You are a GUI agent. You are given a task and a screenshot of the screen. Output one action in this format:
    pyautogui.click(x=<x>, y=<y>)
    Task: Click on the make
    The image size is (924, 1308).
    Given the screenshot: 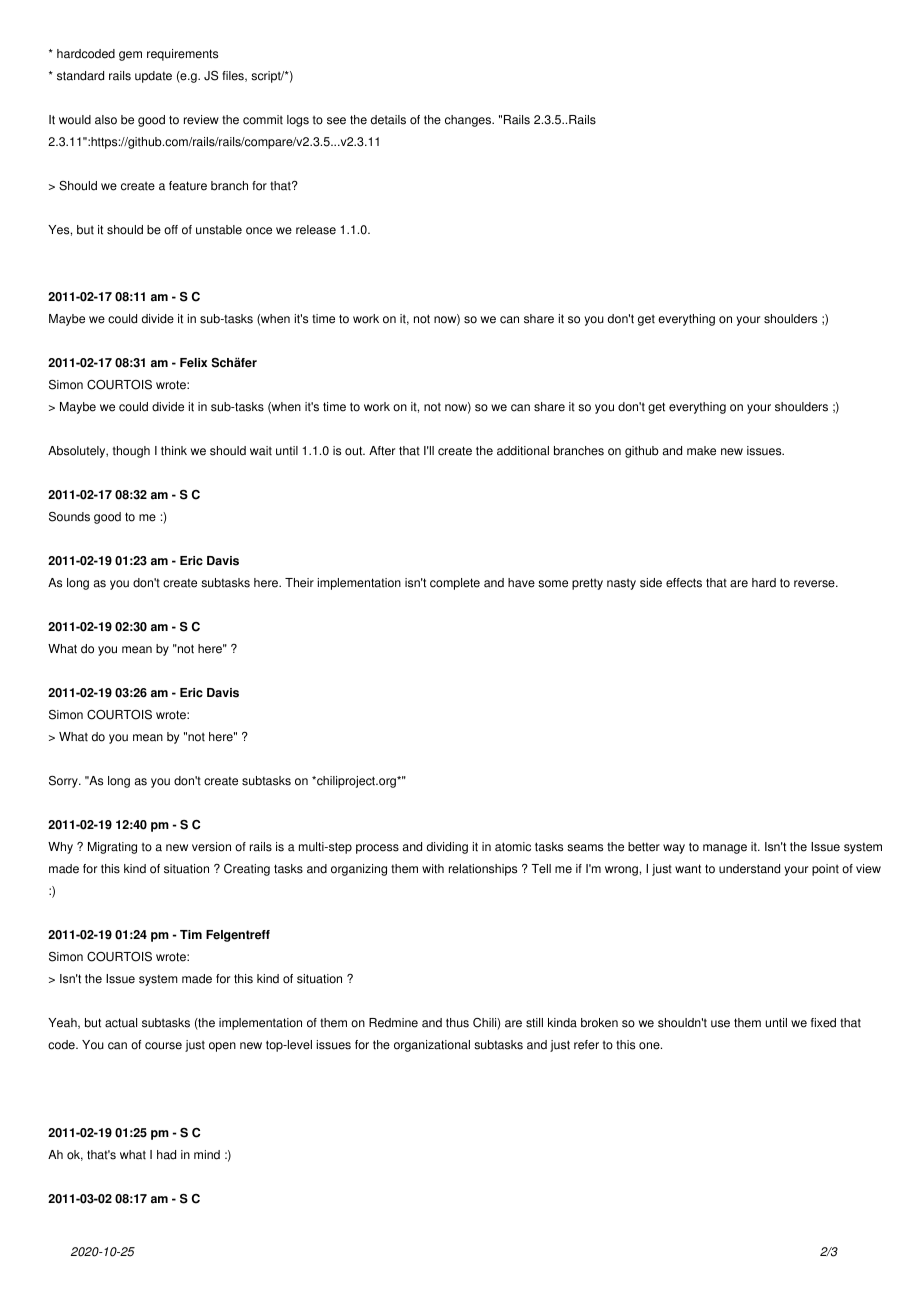 What is the action you would take?
    pyautogui.click(x=701, y=451)
